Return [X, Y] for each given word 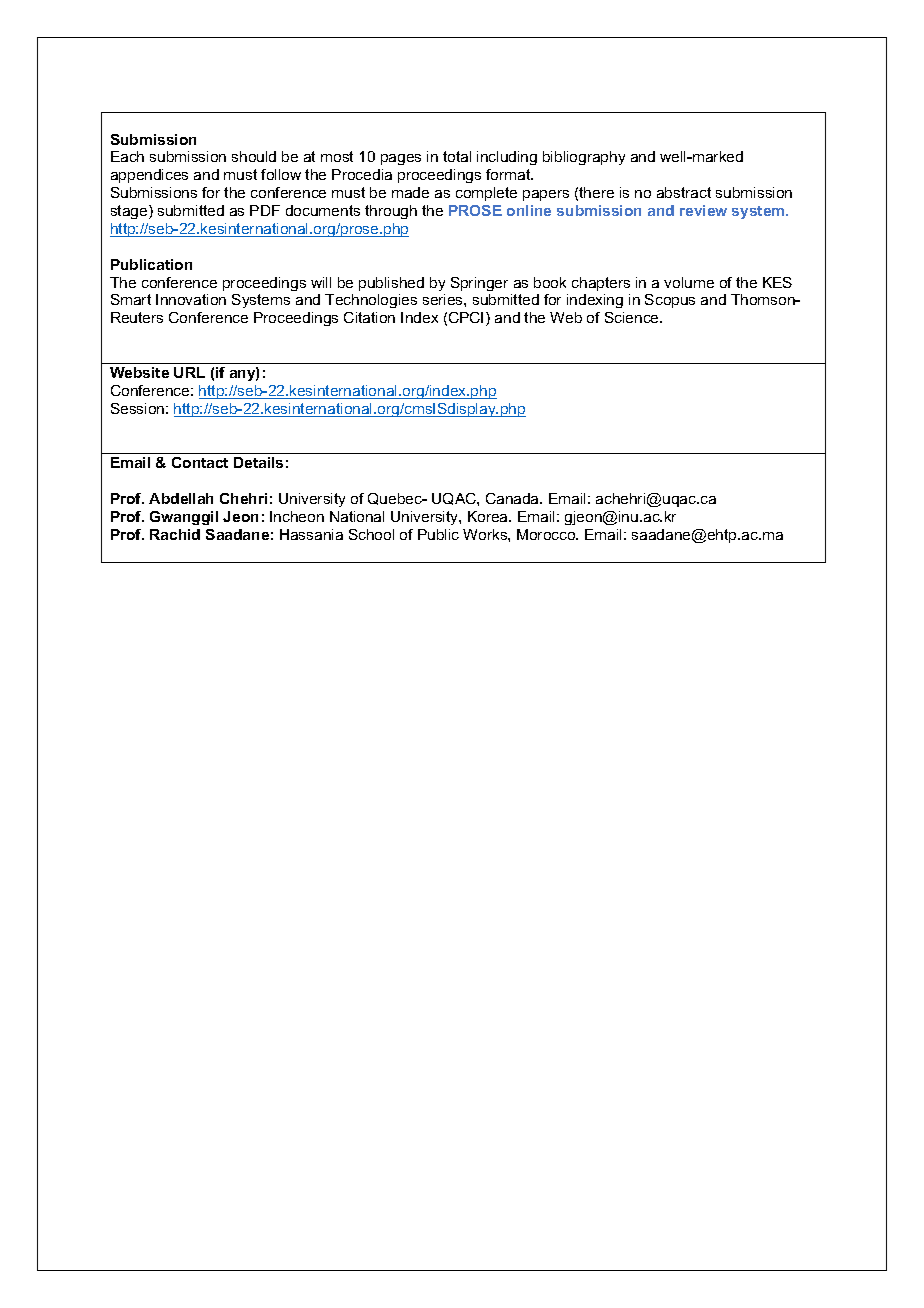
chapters [601, 284]
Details [258, 462]
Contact [200, 462]
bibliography [584, 158]
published [391, 284]
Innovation [191, 299]
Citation [369, 317]
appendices [149, 176]
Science [633, 317]
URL [189, 372]
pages [401, 159]
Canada [513, 498]
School [371, 534]
